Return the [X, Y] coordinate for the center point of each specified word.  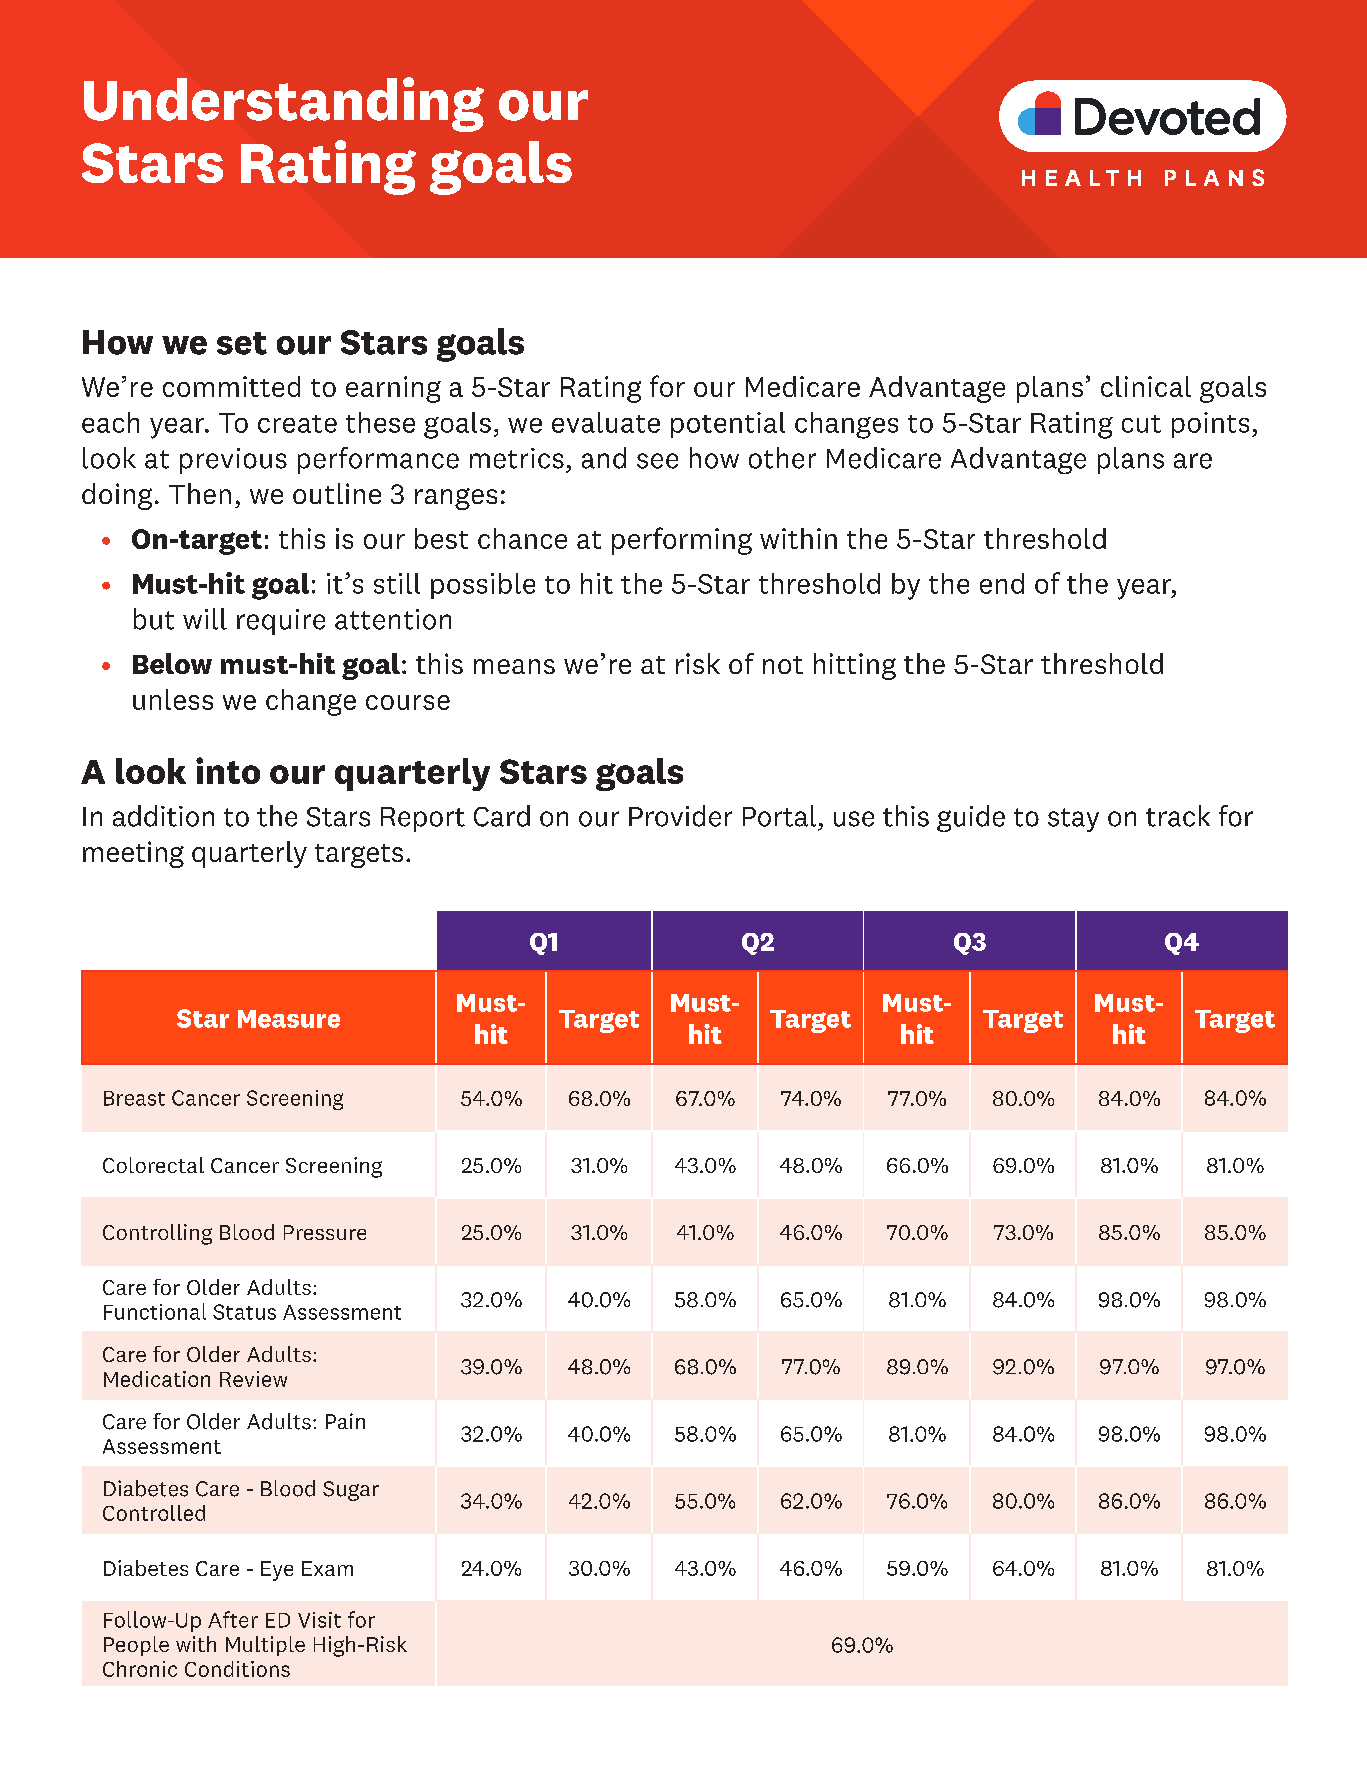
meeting [133, 854]
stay [1073, 820]
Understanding [284, 104]
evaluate [606, 422]
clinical [1146, 386]
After [233, 1619]
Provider [680, 816]
